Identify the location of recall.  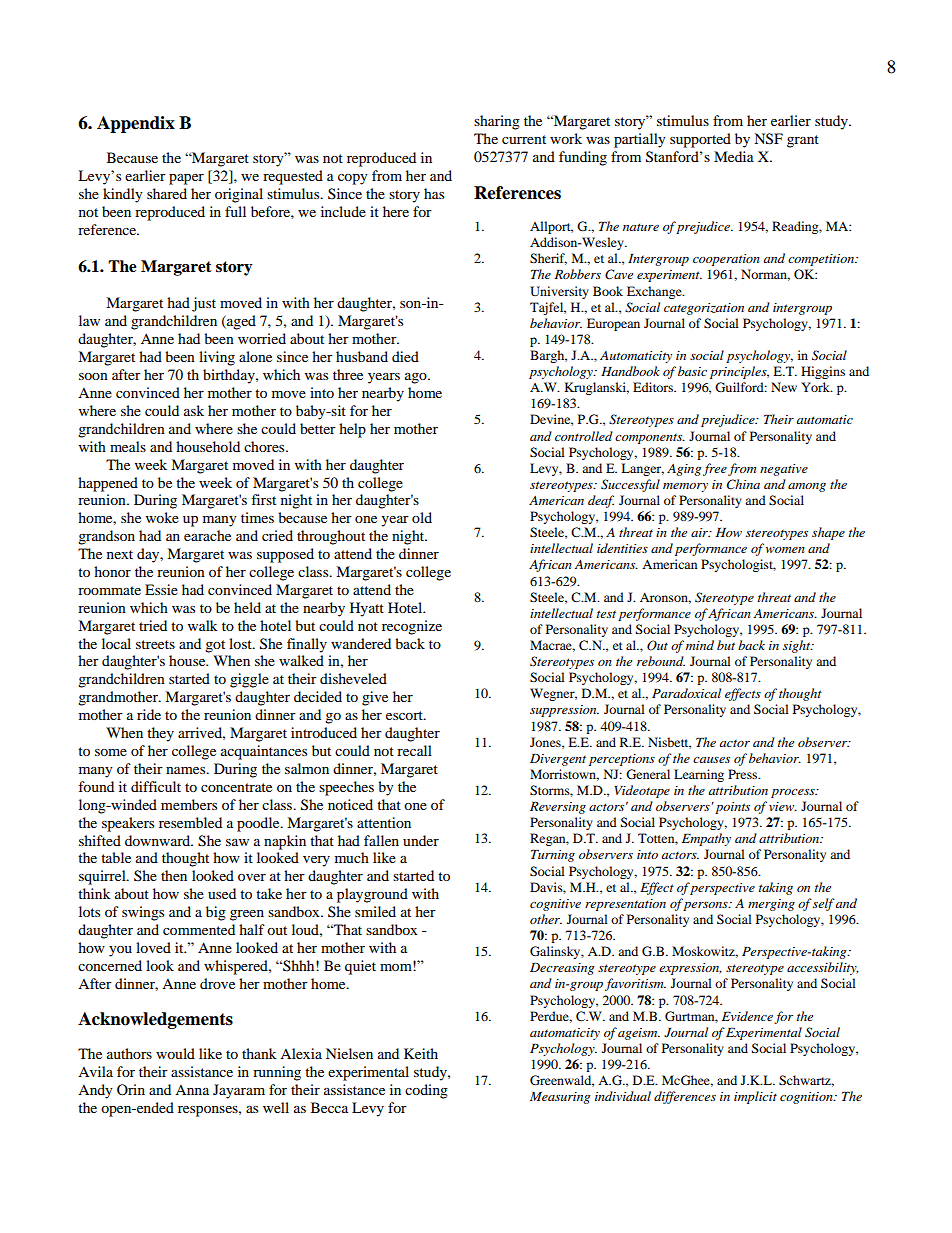
(414, 750).
